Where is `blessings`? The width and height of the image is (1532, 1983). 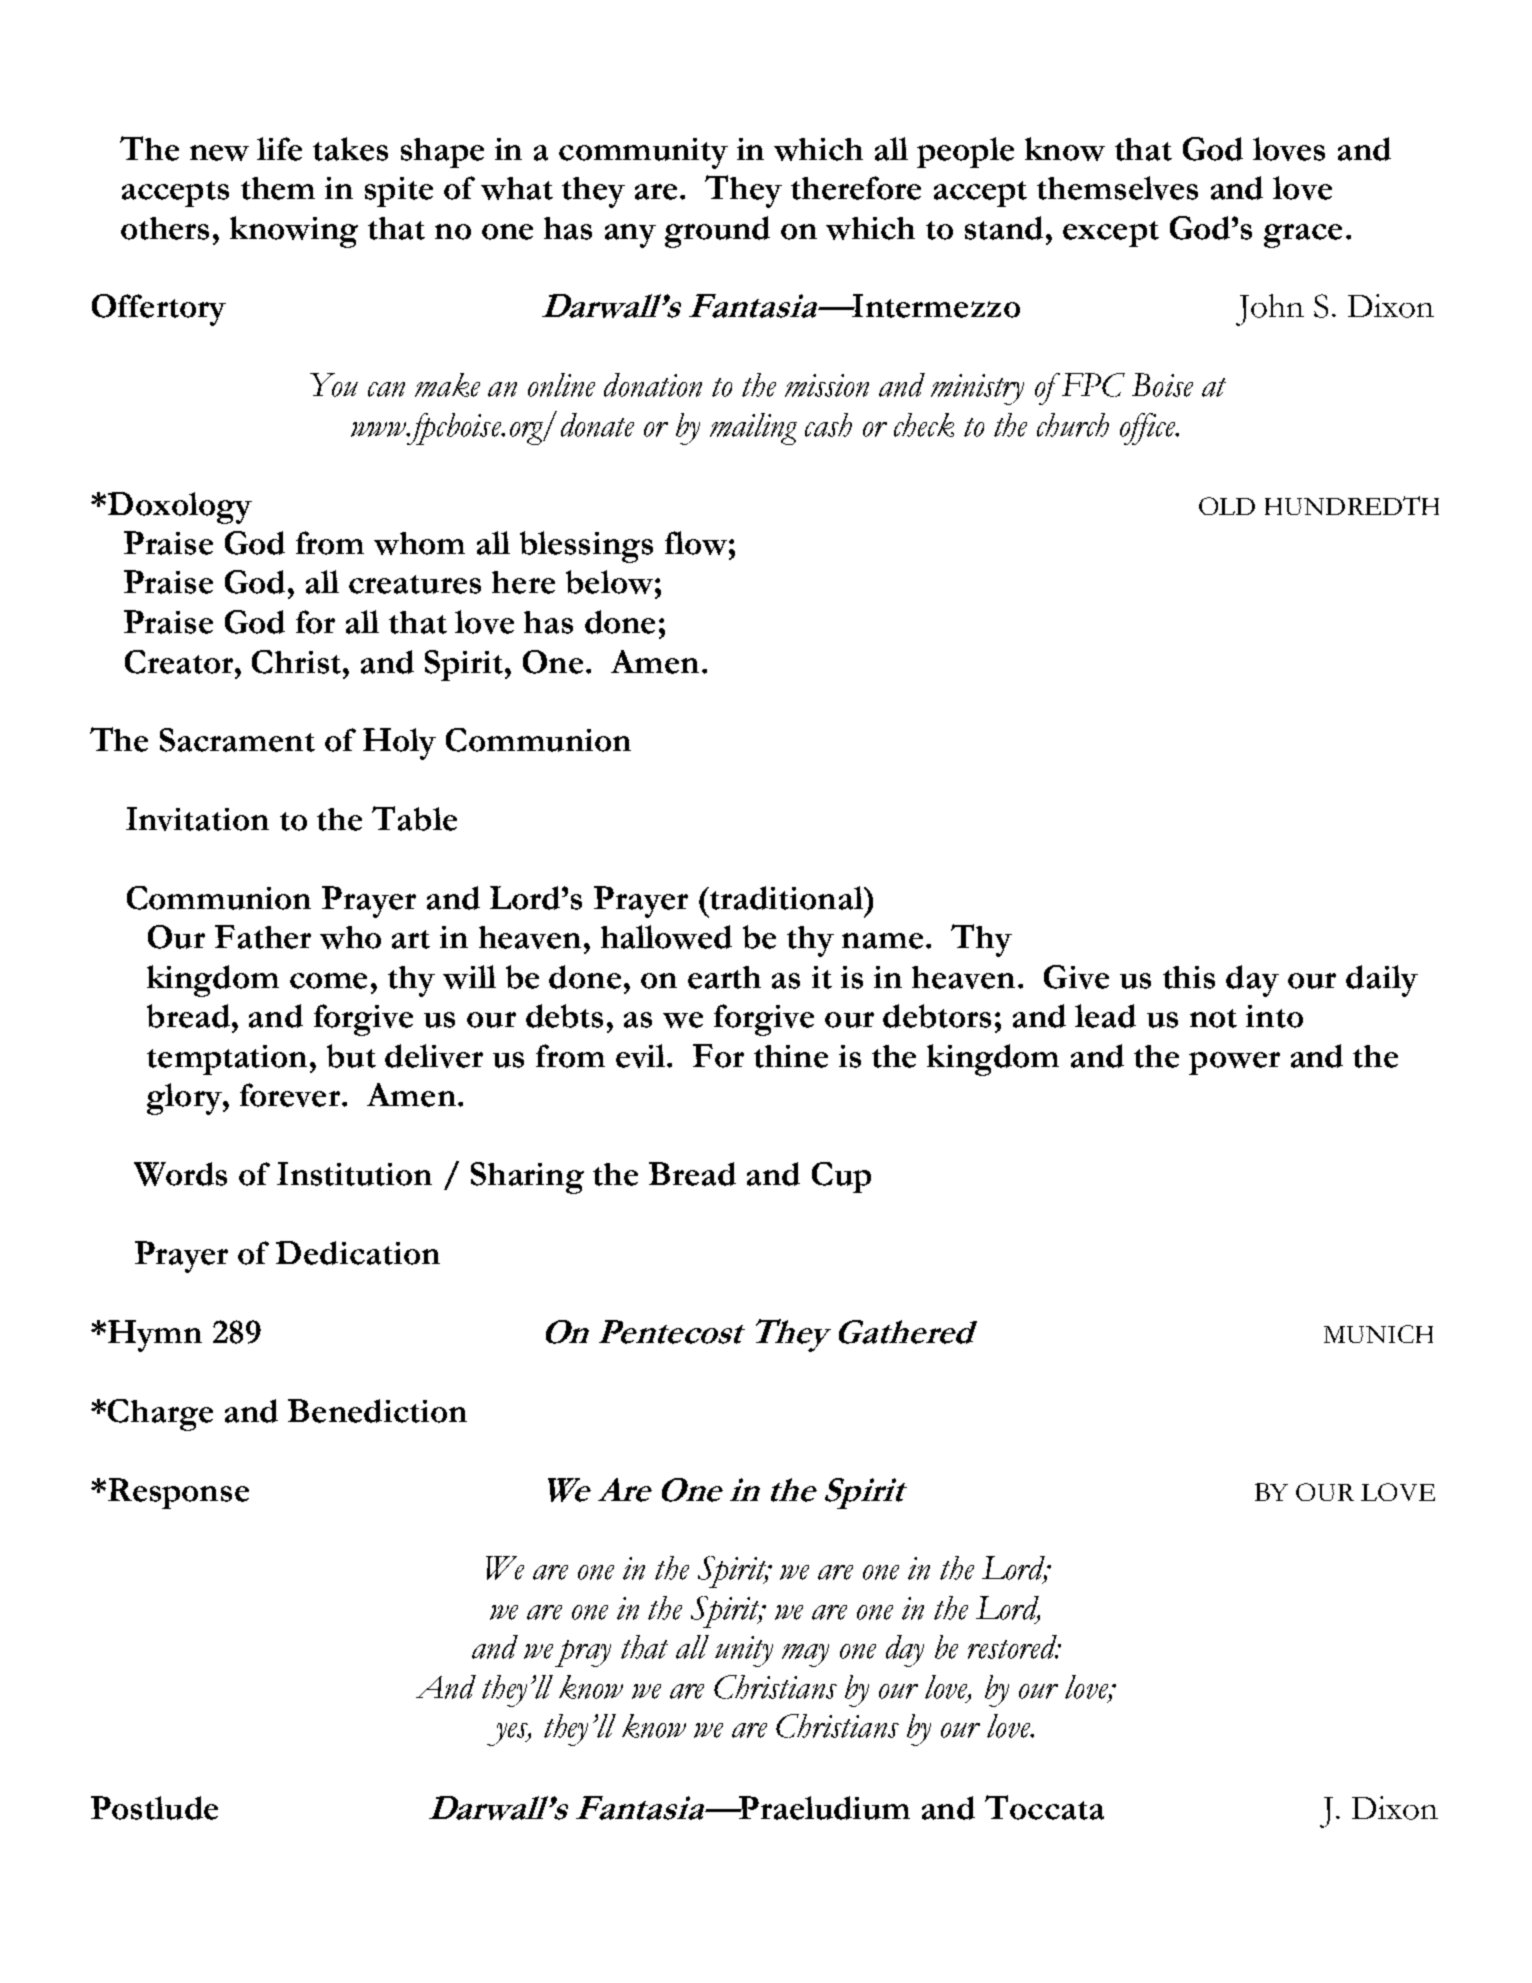
blessings is located at coordinates (586, 547).
